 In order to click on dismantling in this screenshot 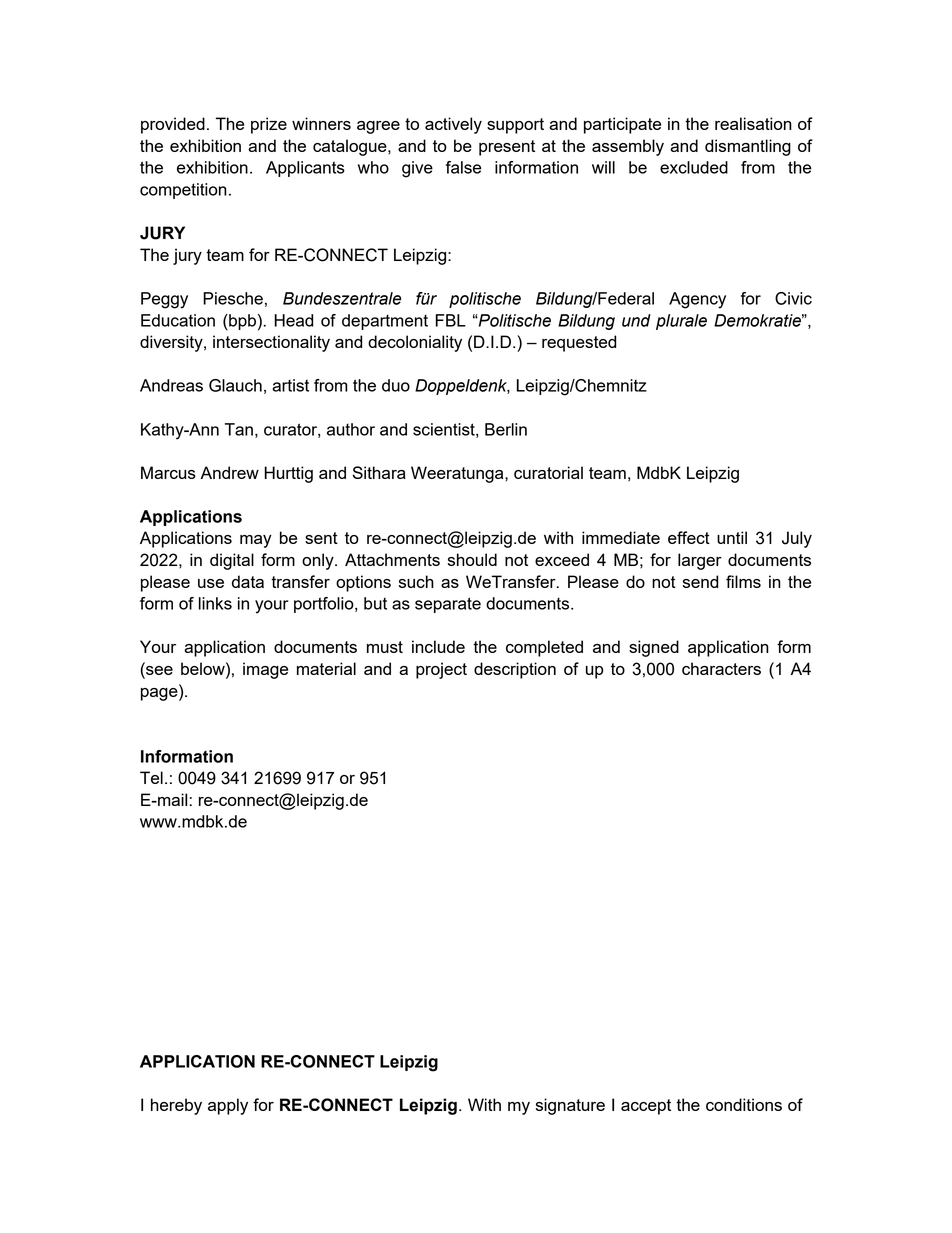, I will do `click(748, 147)`.
